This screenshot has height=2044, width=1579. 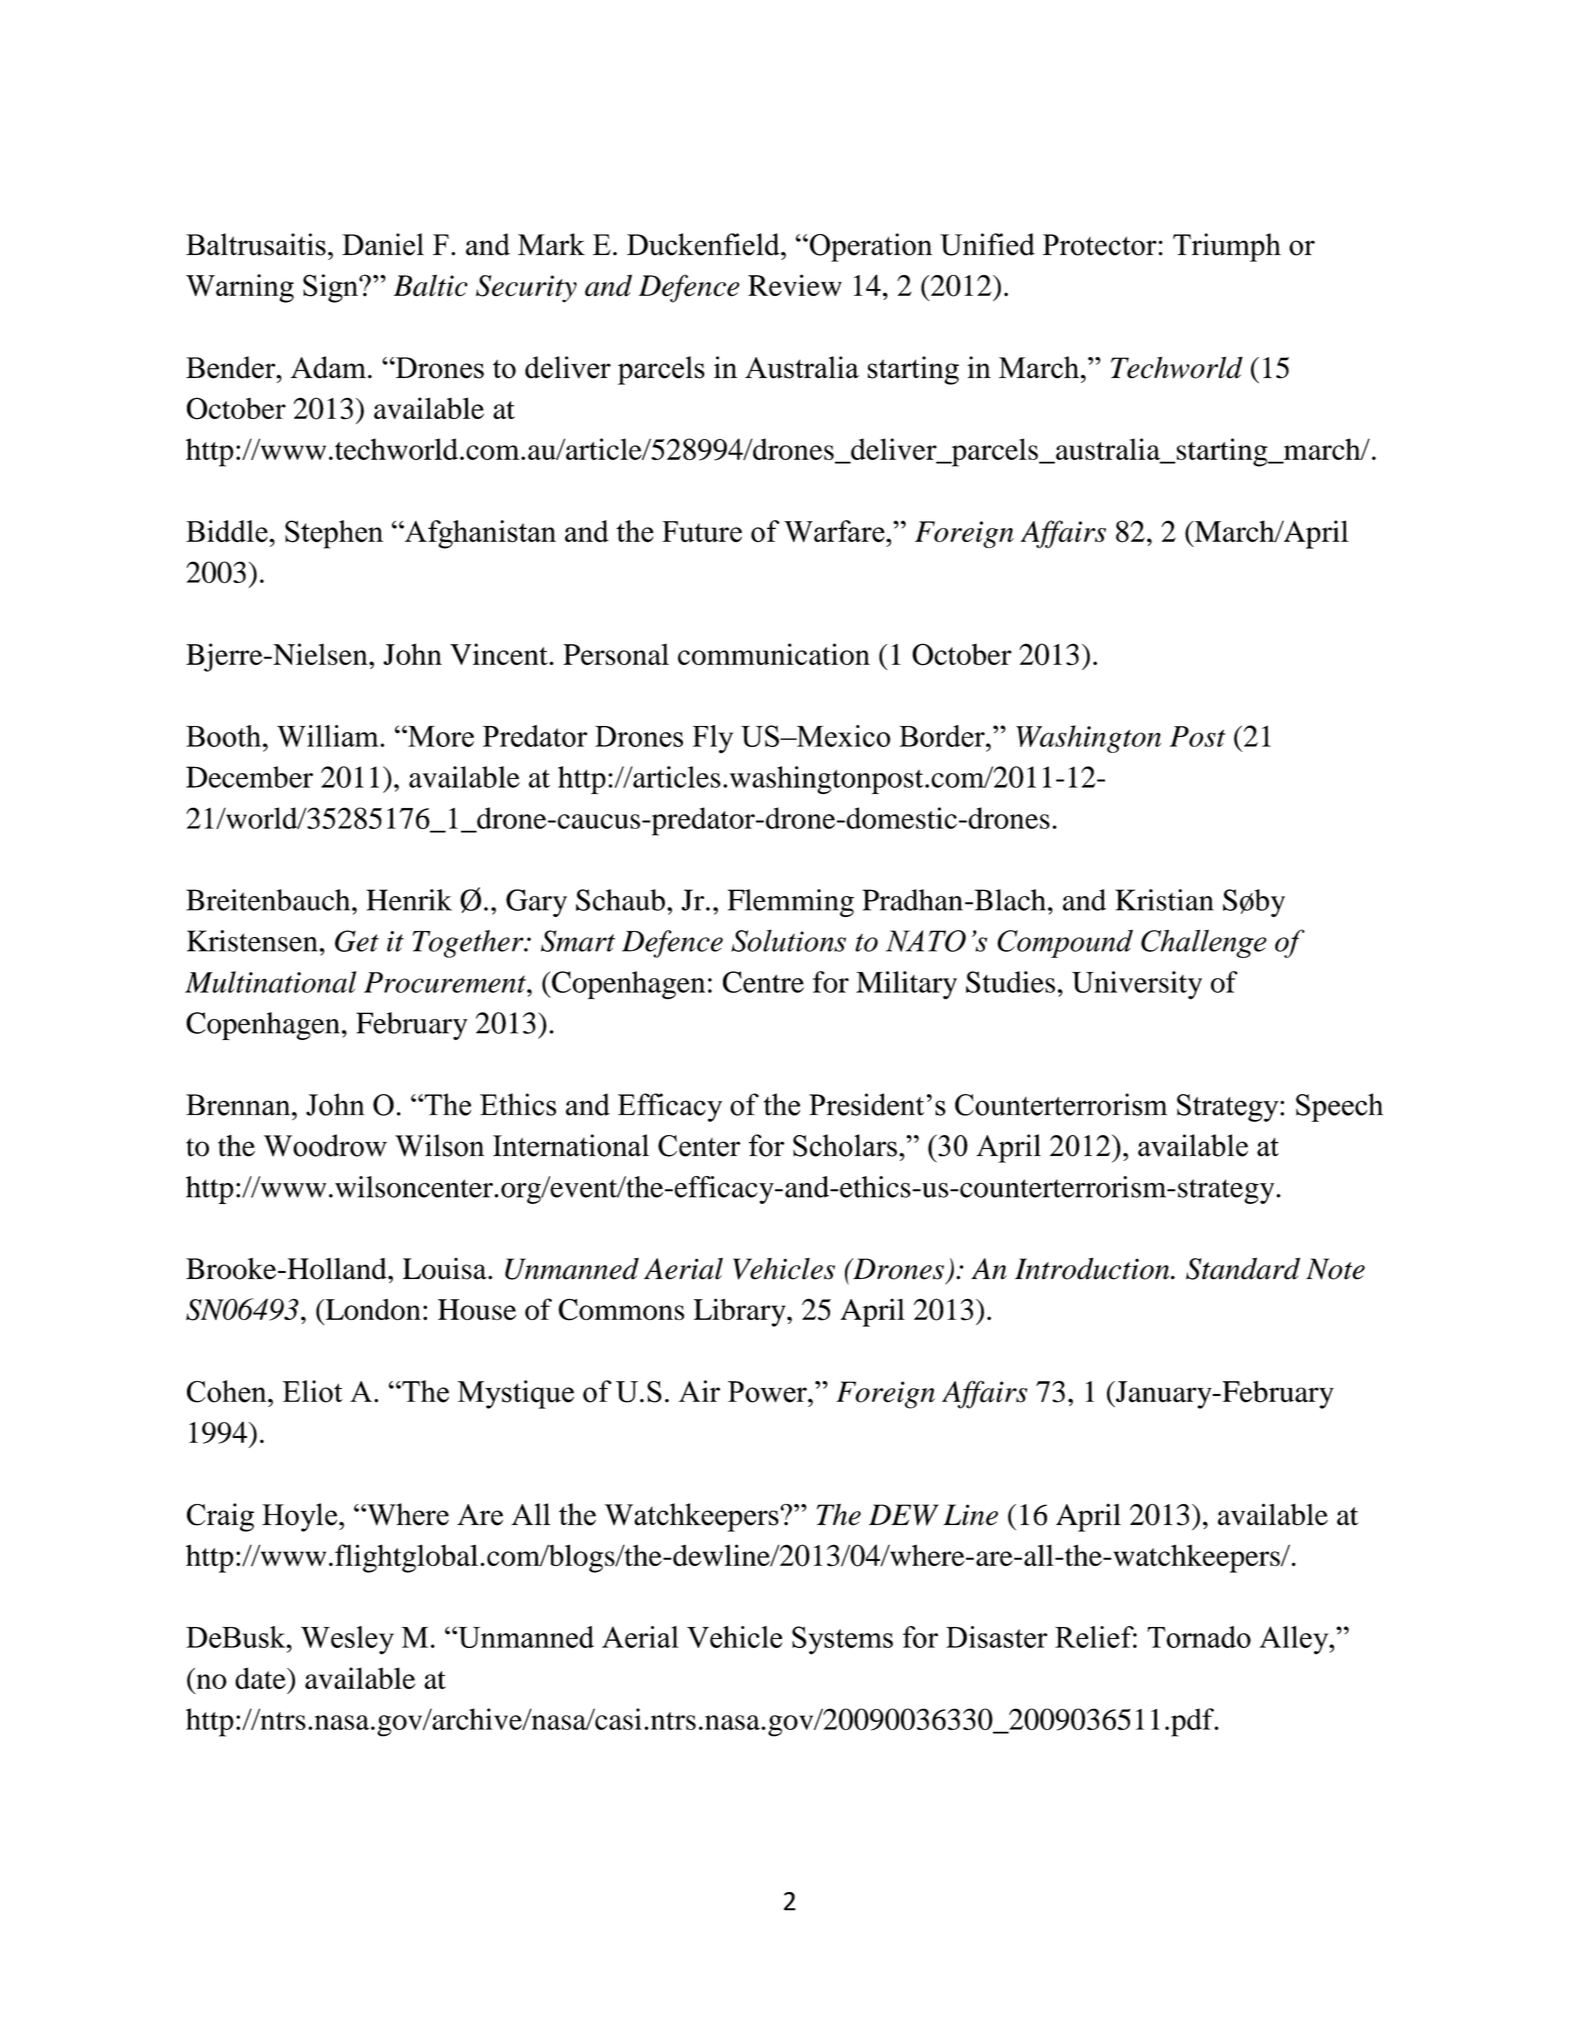 I want to click on Stephen, so click(x=334, y=534).
